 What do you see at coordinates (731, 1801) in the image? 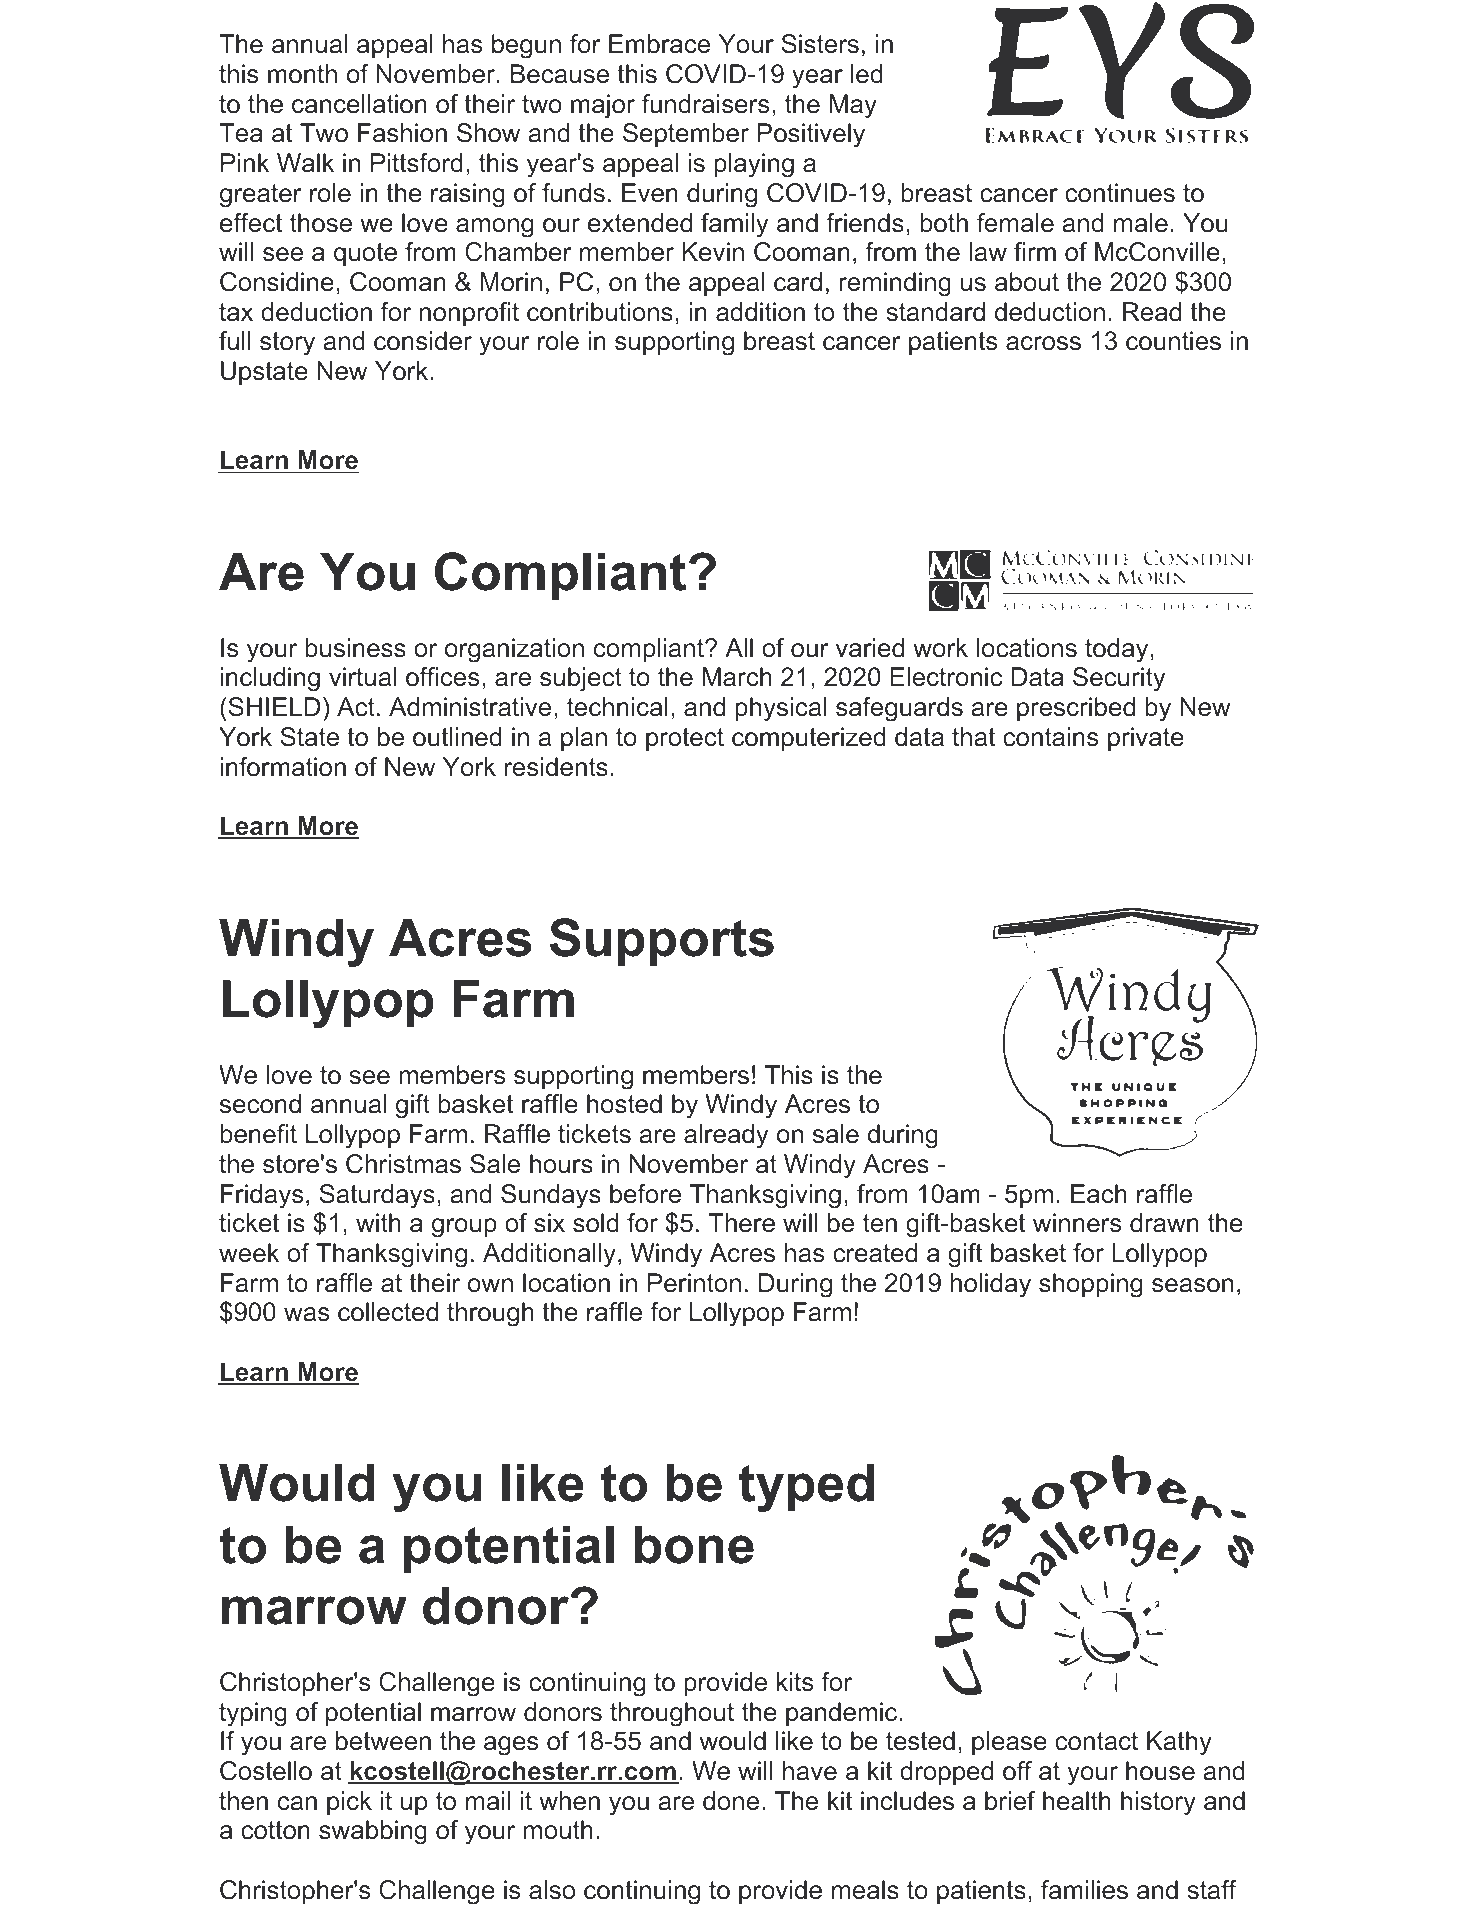
I see `done` at bounding box center [731, 1801].
